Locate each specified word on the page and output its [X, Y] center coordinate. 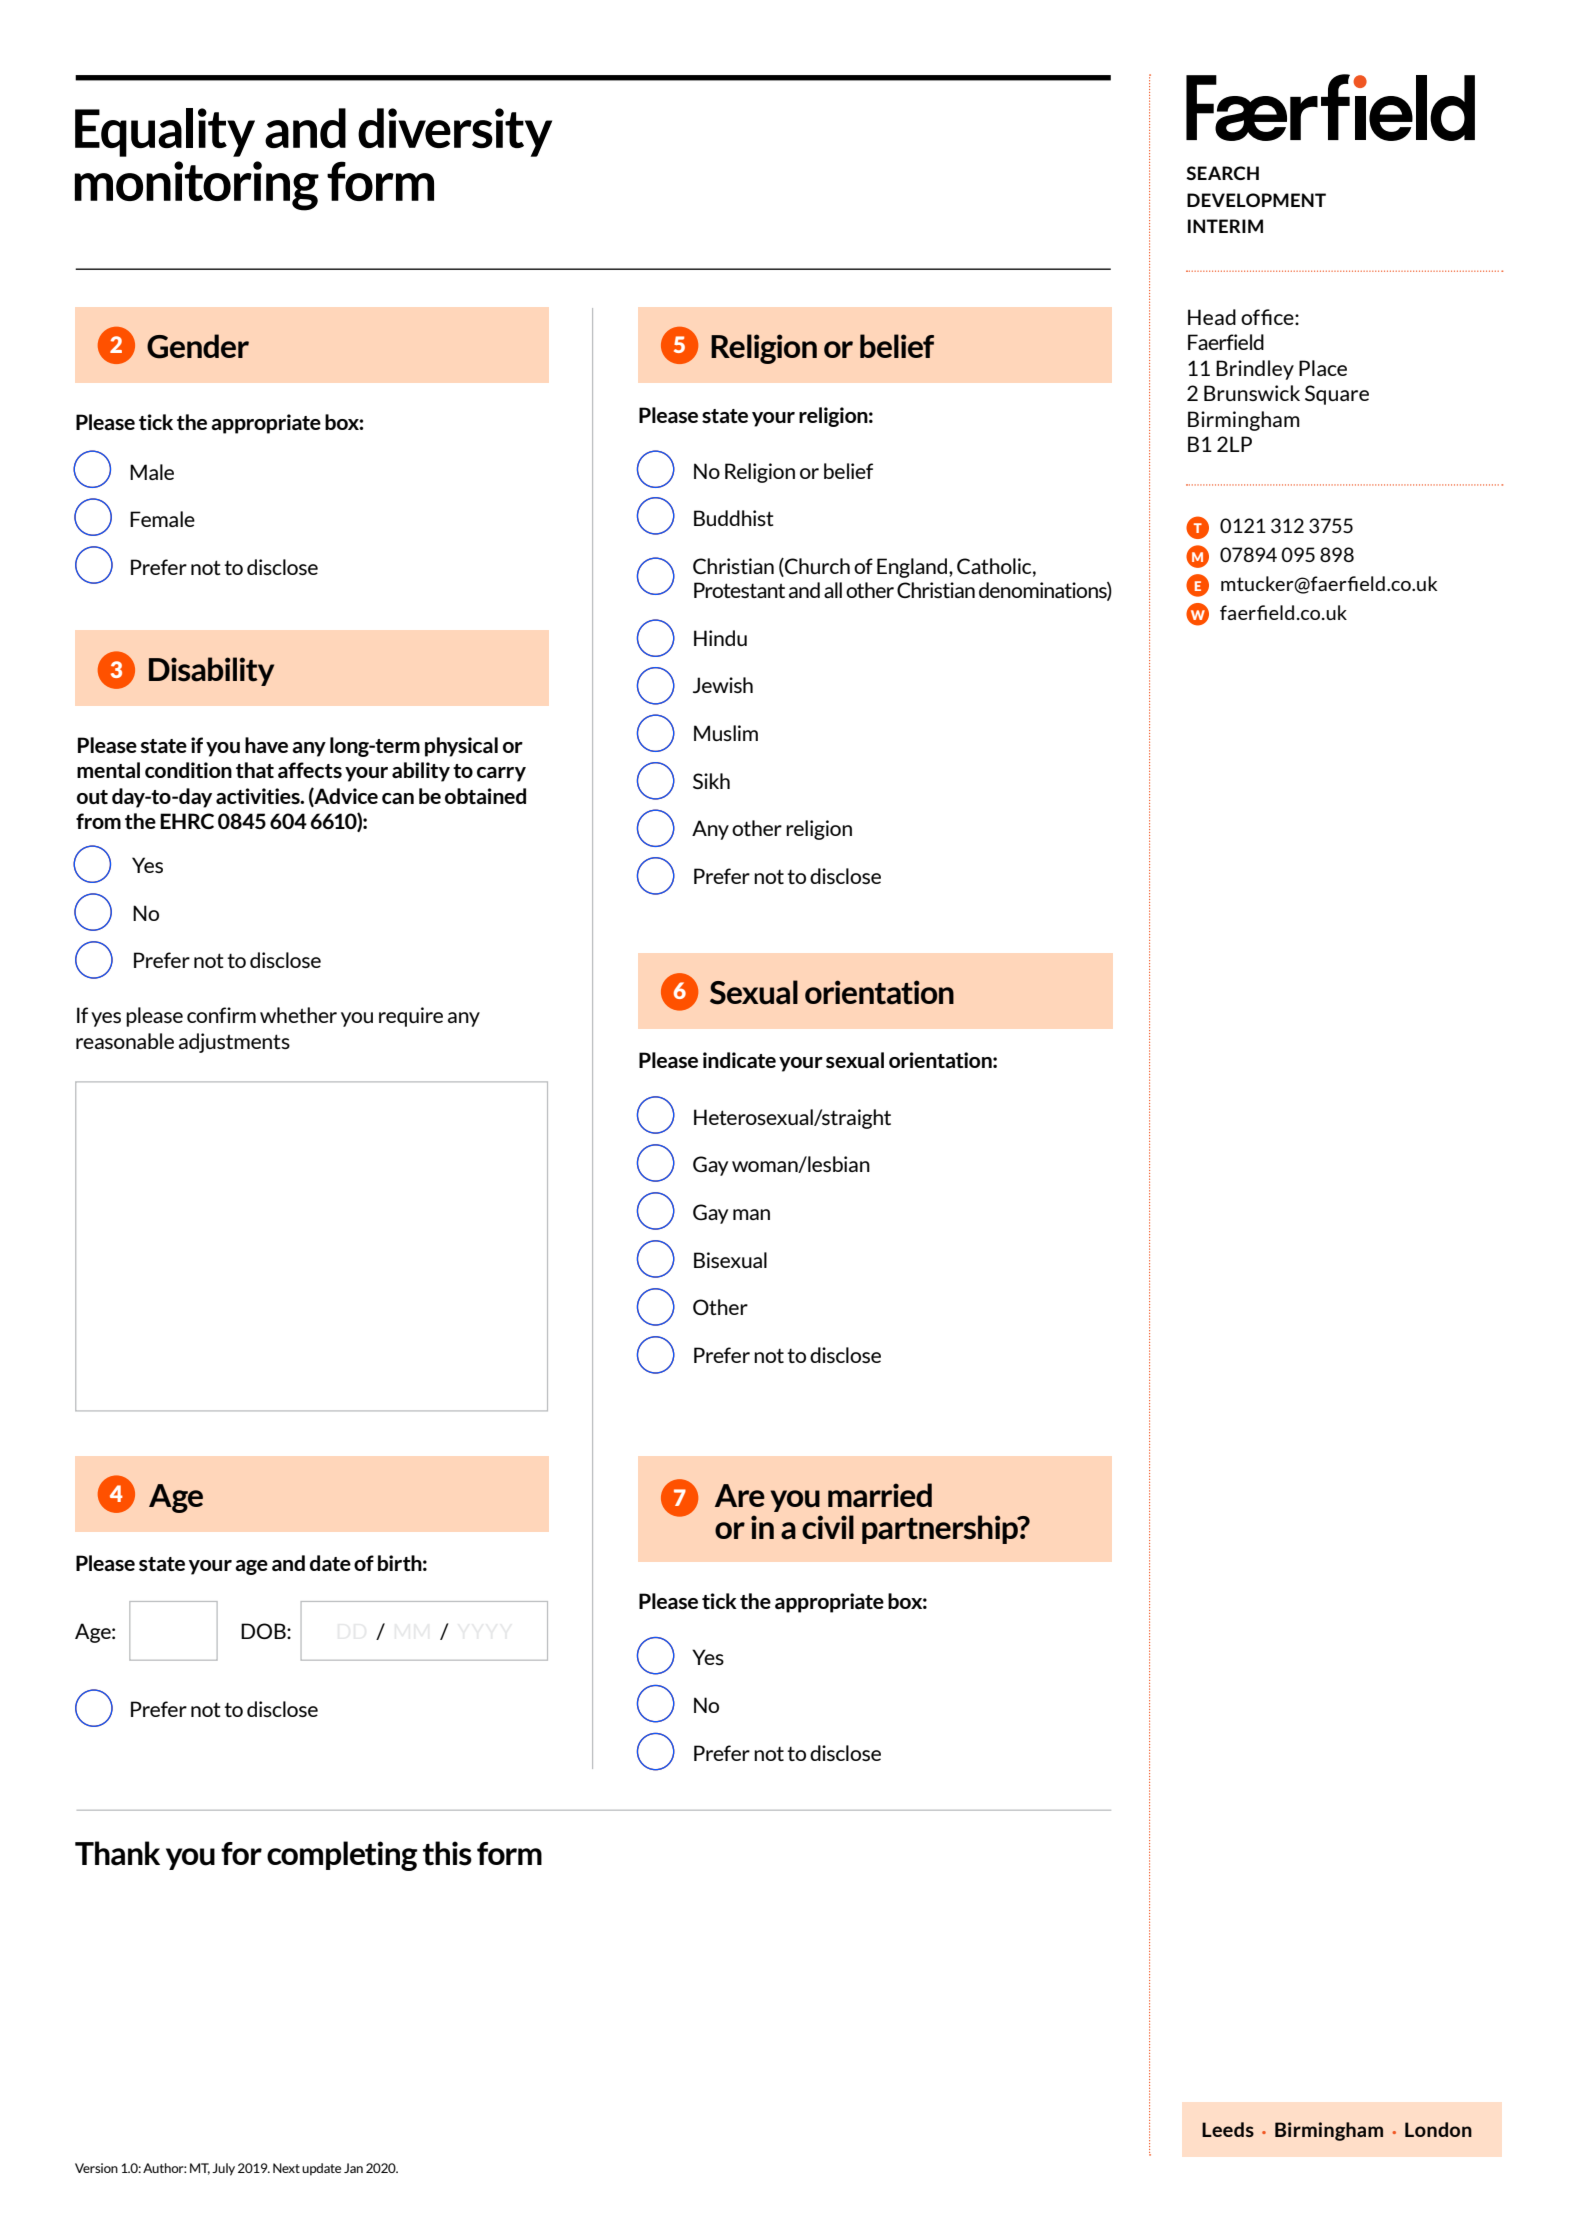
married [880, 1495]
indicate [739, 1060]
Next [286, 2168]
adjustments [234, 1043]
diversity [455, 132]
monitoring [197, 186]
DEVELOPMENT [1256, 200]
